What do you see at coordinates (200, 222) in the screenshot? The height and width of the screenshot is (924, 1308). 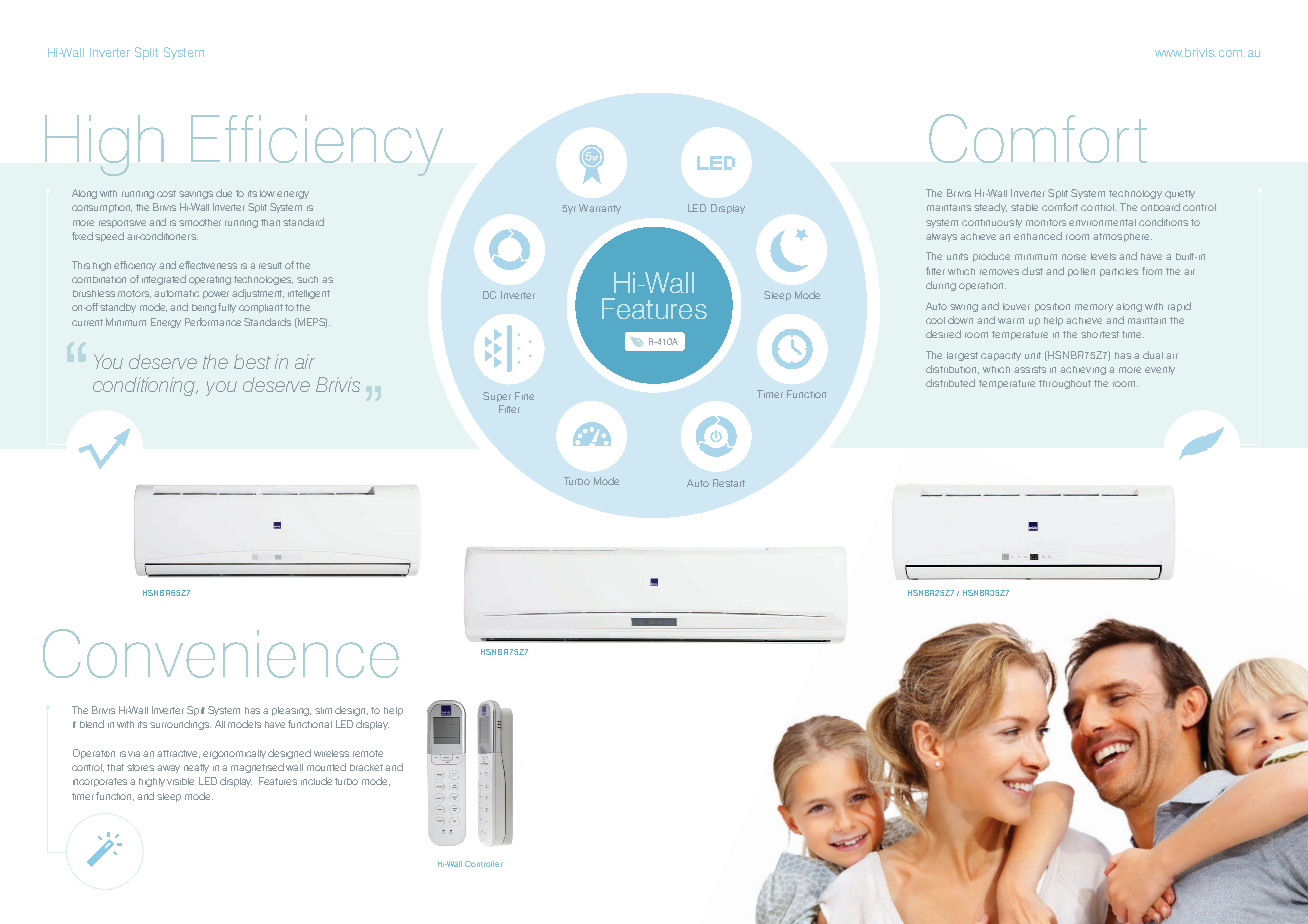 I see `smoother` at bounding box center [200, 222].
